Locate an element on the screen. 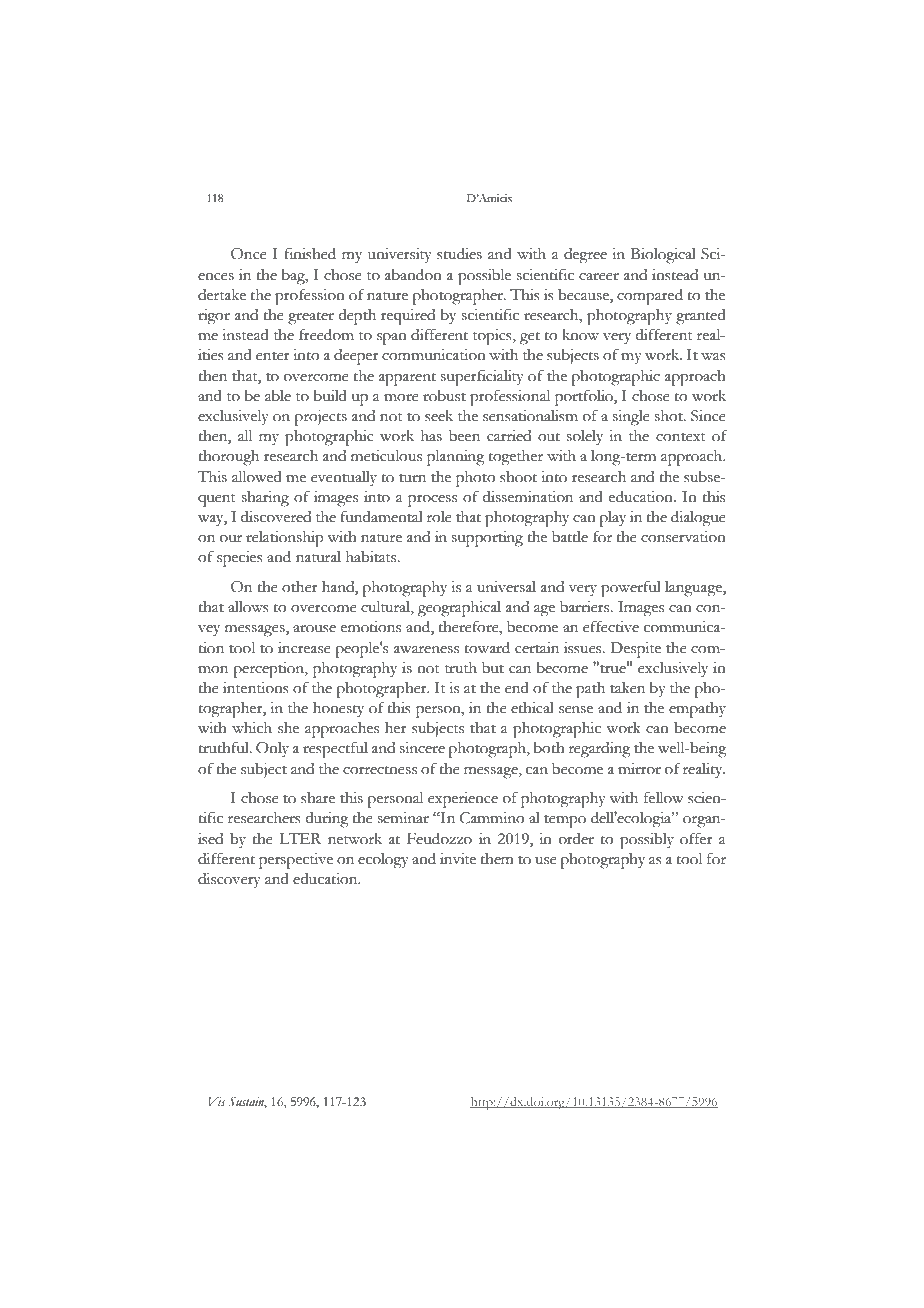  compared is located at coordinates (650, 297).
